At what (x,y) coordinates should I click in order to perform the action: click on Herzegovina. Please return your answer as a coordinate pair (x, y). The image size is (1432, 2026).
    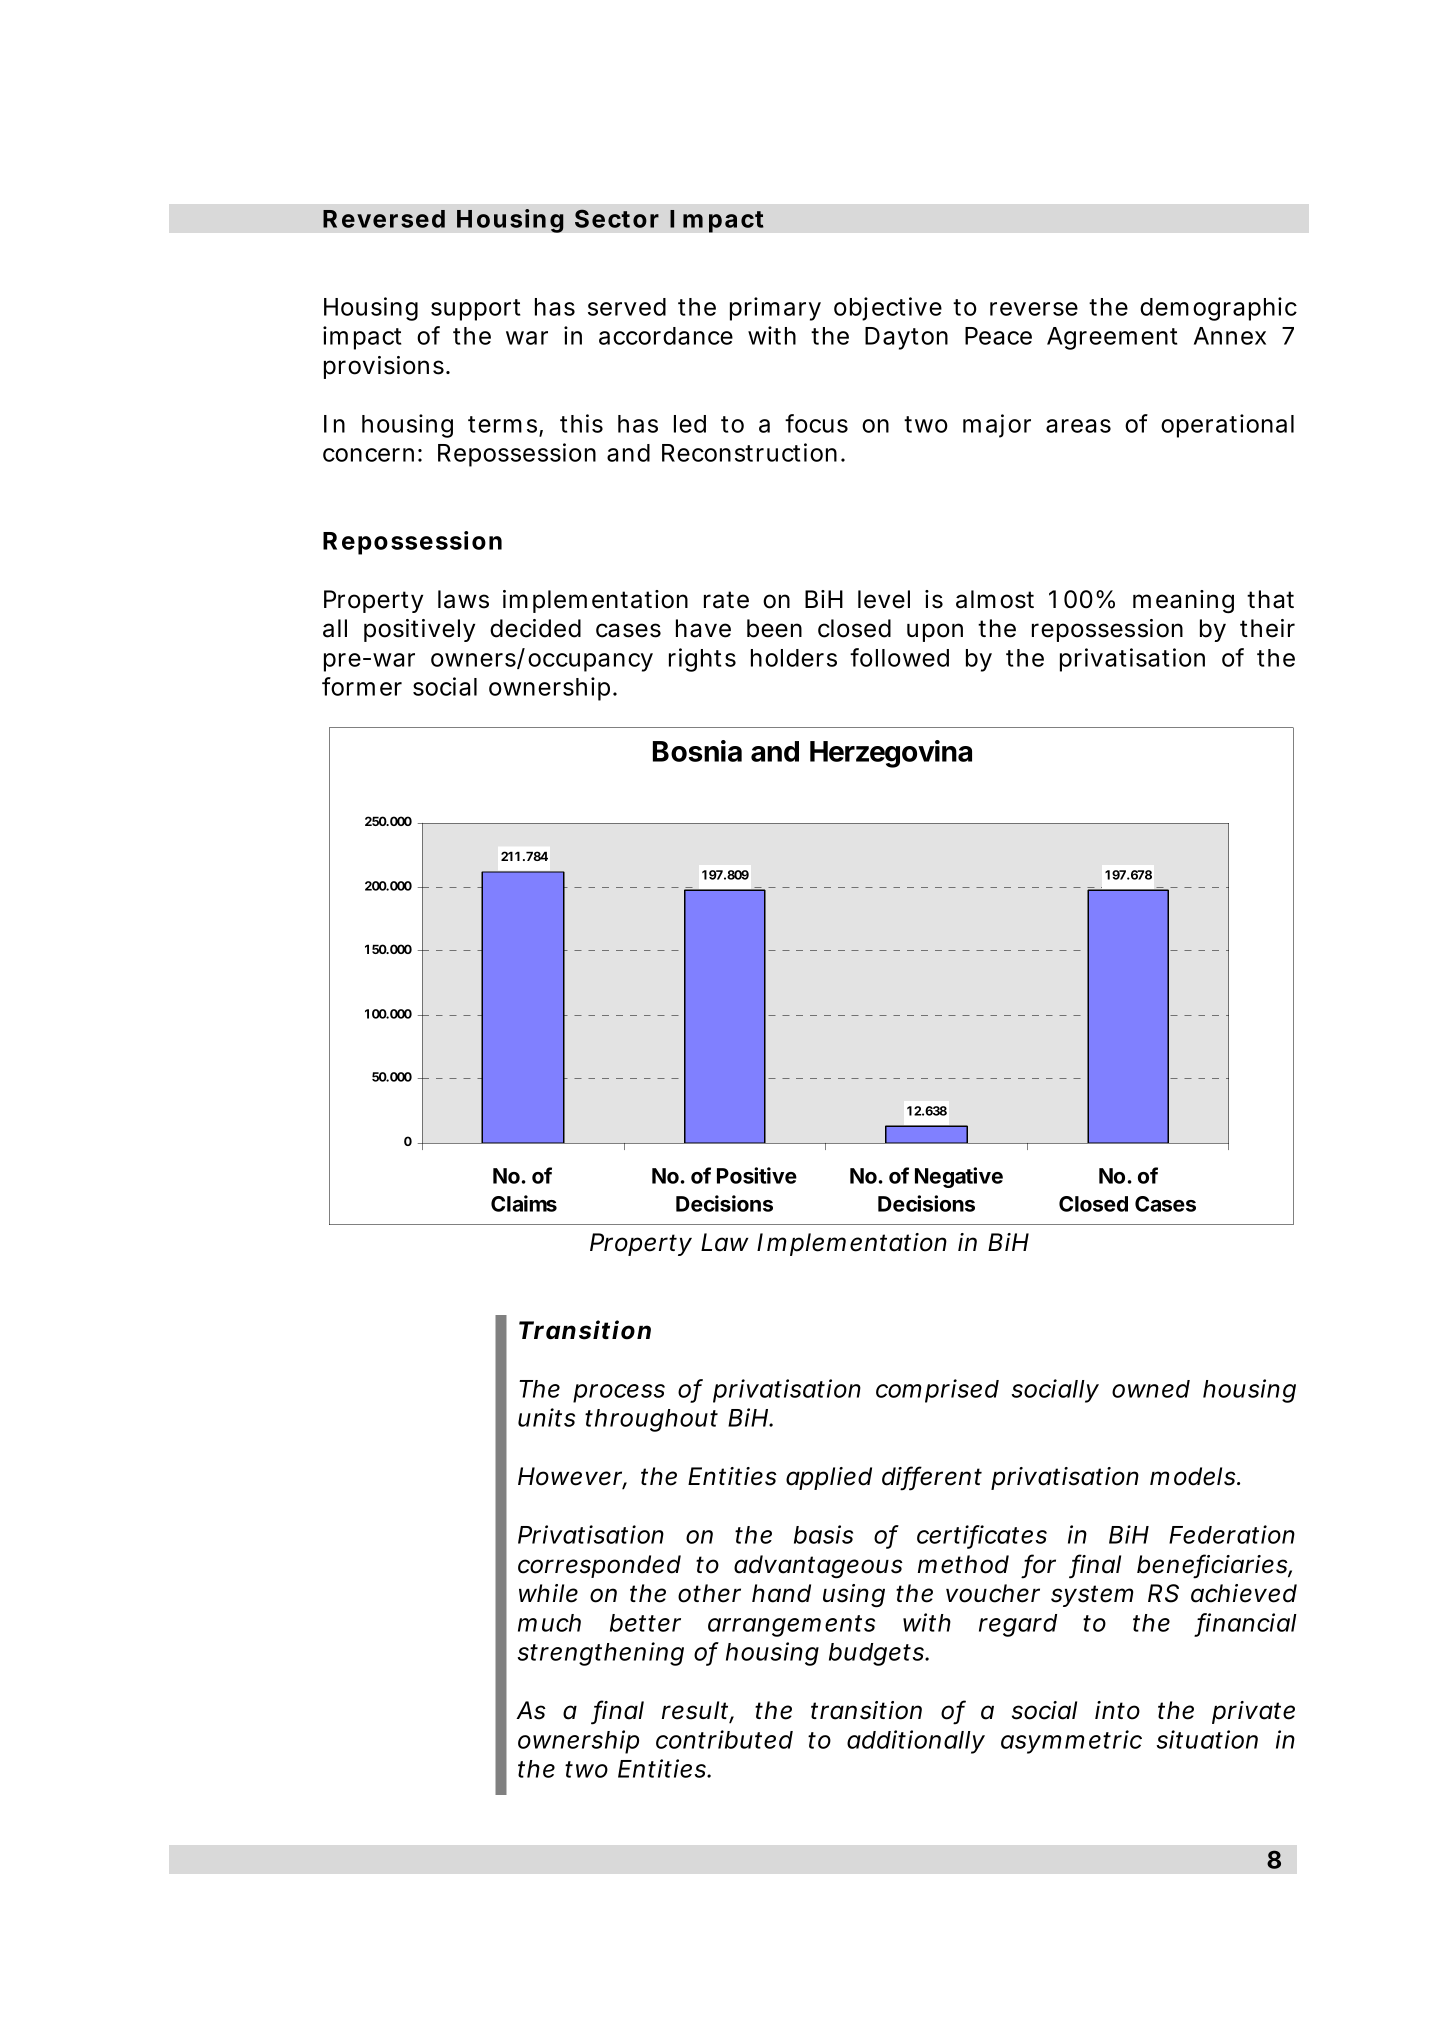
    Looking at the image, I should click on (891, 754).
